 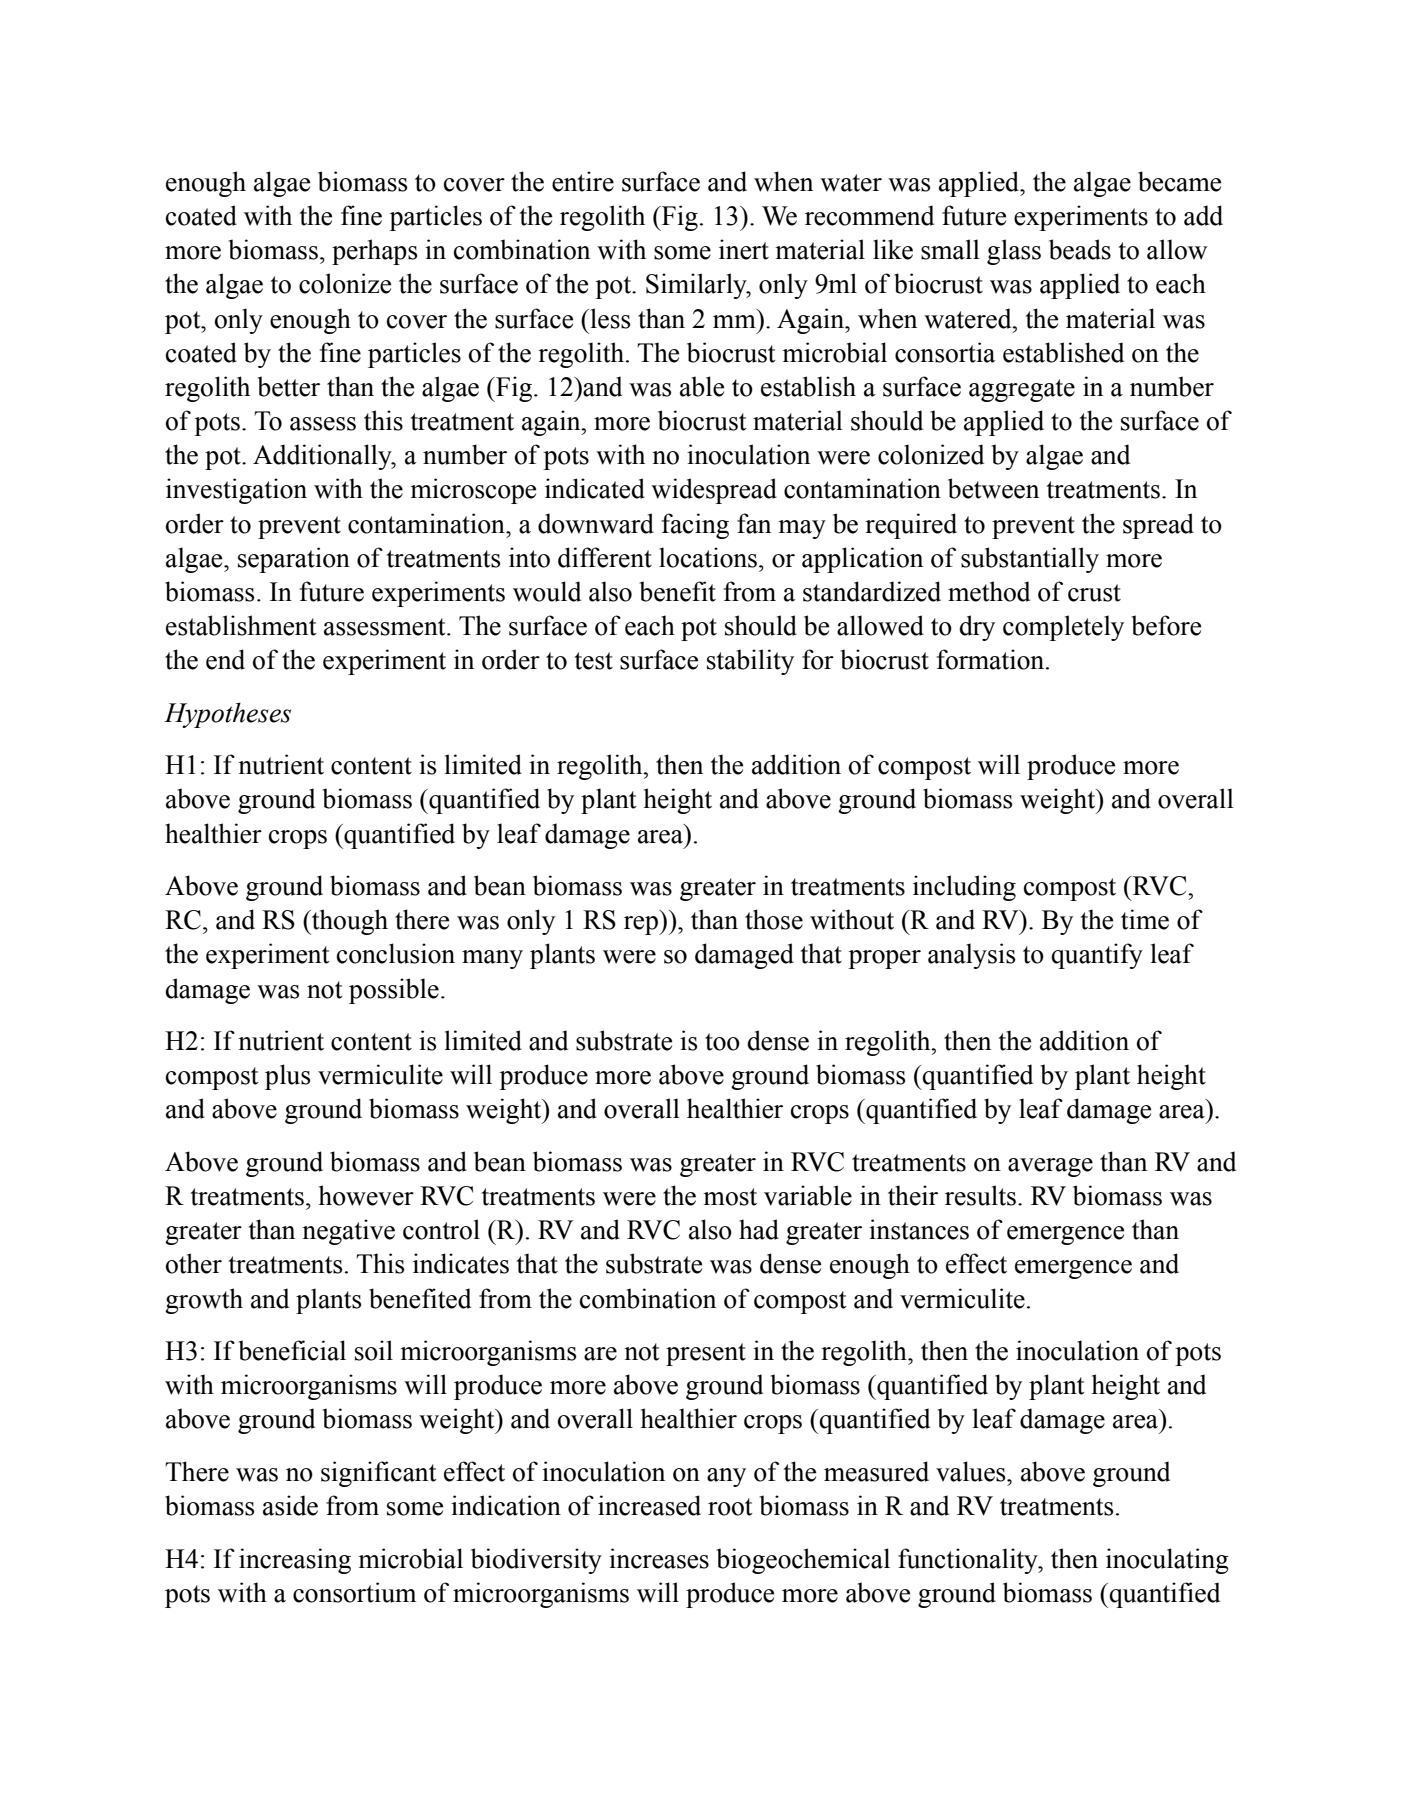 I want to click on plus, so click(x=287, y=1077).
